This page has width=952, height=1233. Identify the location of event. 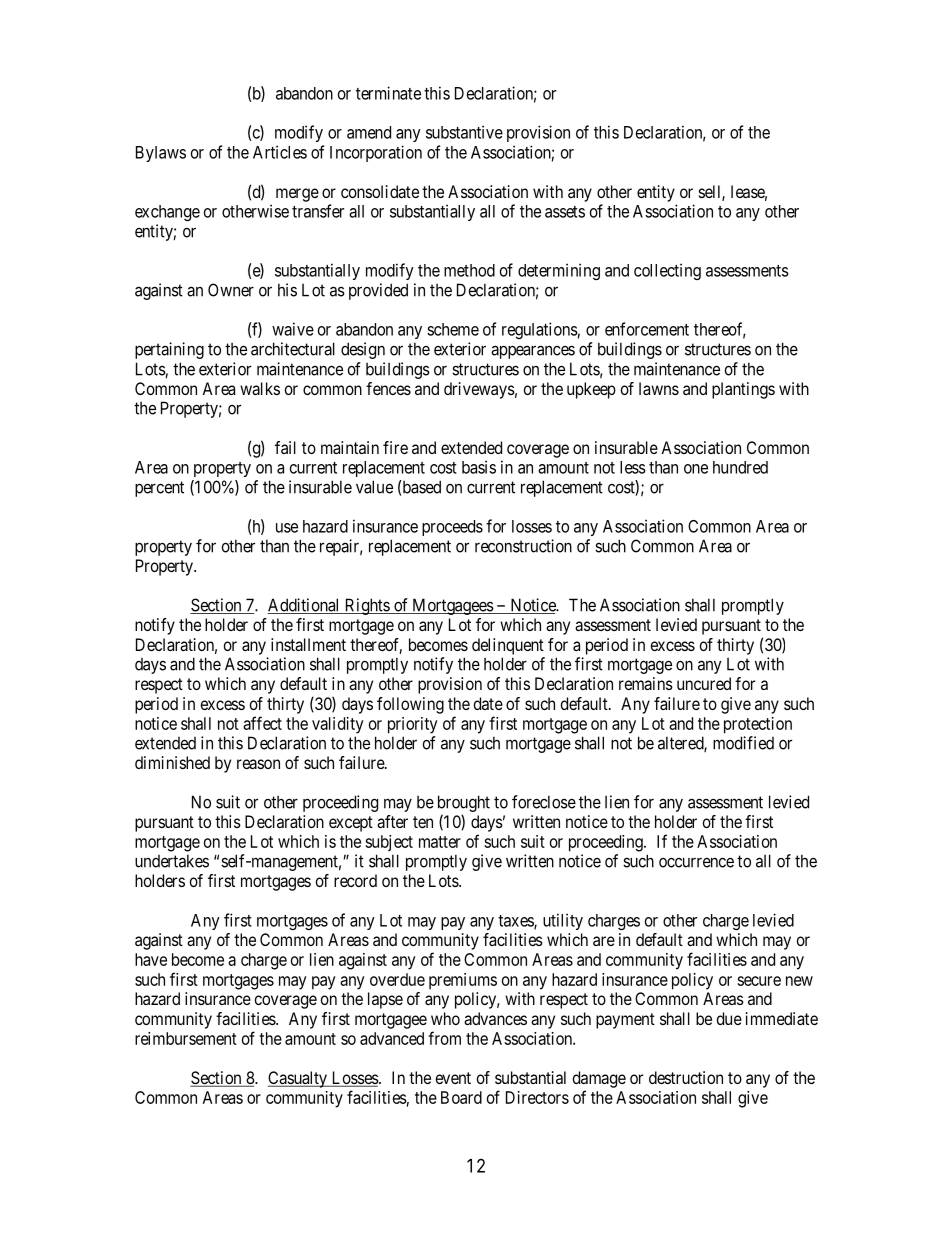
(453, 1078).
